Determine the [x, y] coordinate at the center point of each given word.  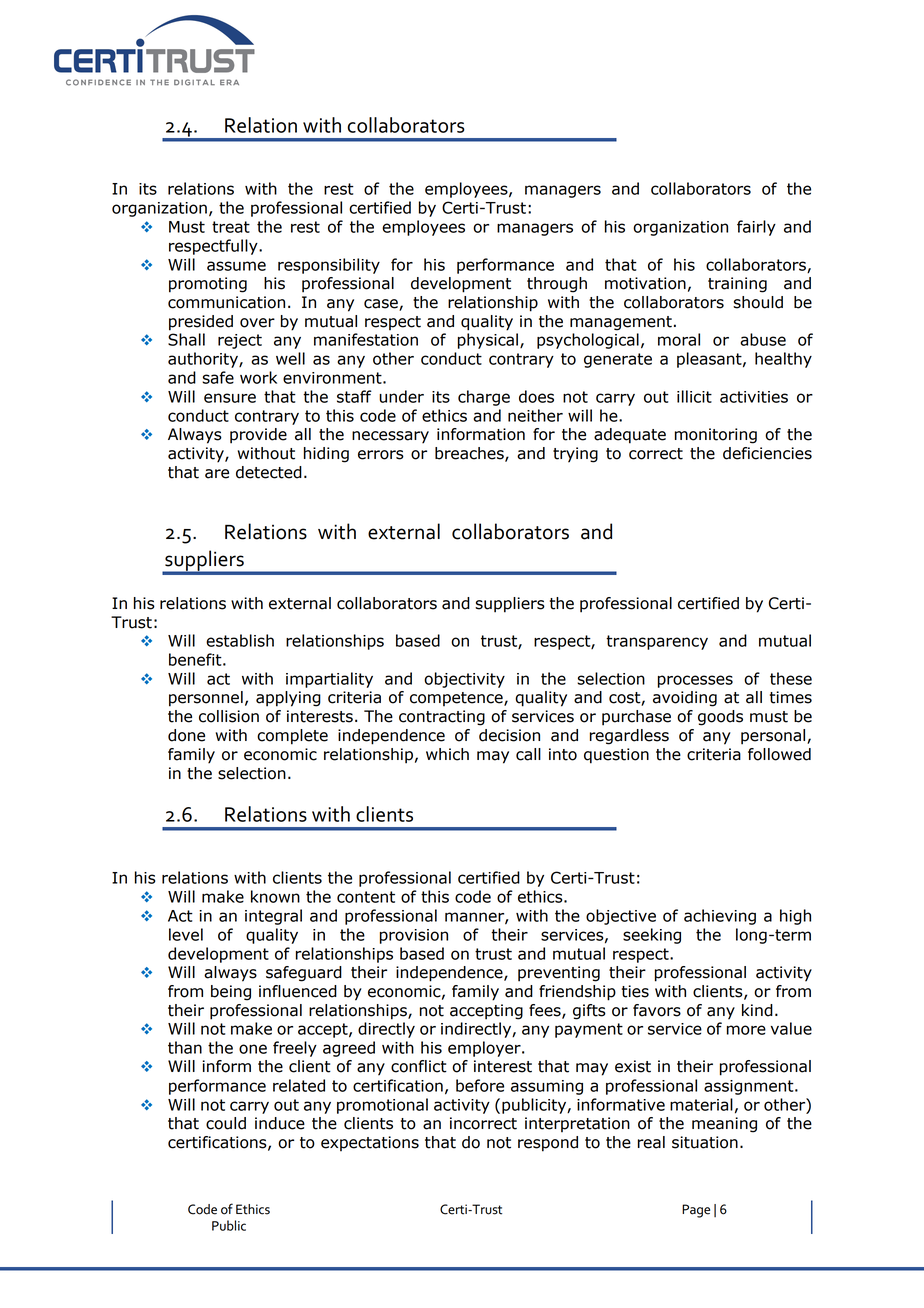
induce [280, 1123]
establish [240, 640]
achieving [720, 917]
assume [236, 266]
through [557, 285]
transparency [657, 642]
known [275, 896]
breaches [470, 454]
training [737, 285]
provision [414, 936]
